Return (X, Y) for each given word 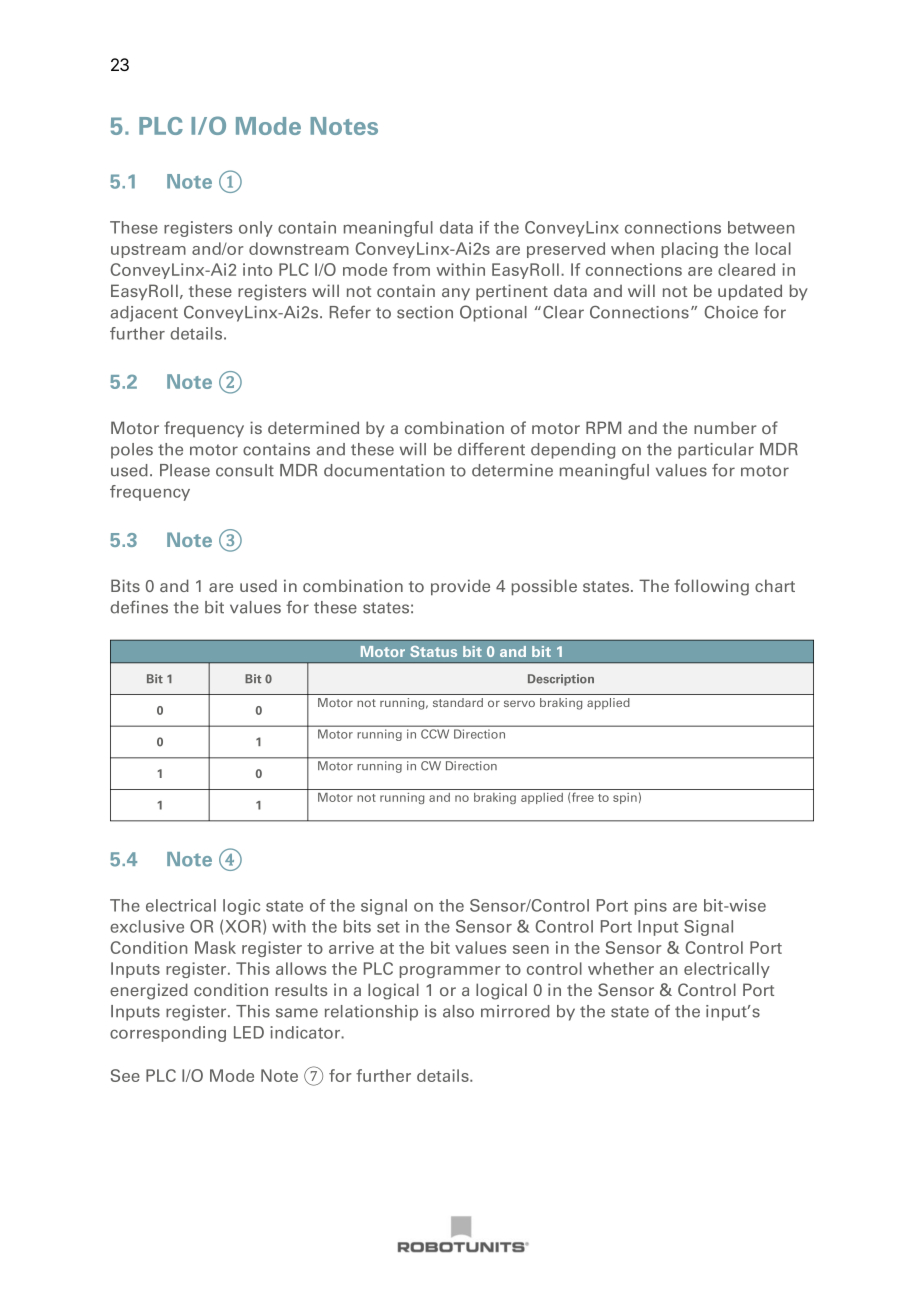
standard (458, 702)
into (257, 269)
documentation (384, 470)
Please (185, 470)
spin (625, 798)
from (411, 269)
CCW (435, 734)
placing (690, 250)
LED (249, 1032)
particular (716, 451)
